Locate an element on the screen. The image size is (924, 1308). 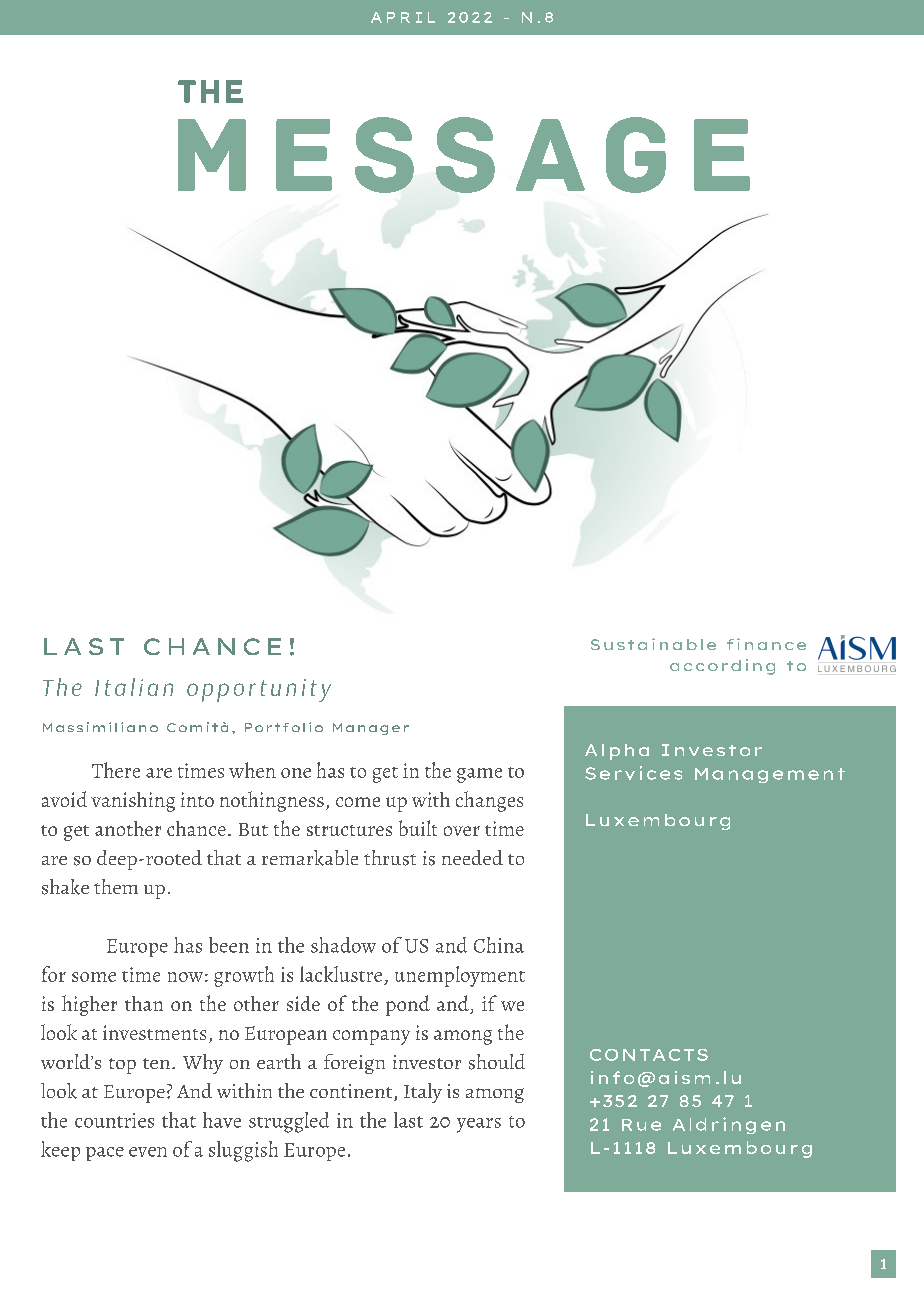
Manager is located at coordinates (371, 729).
